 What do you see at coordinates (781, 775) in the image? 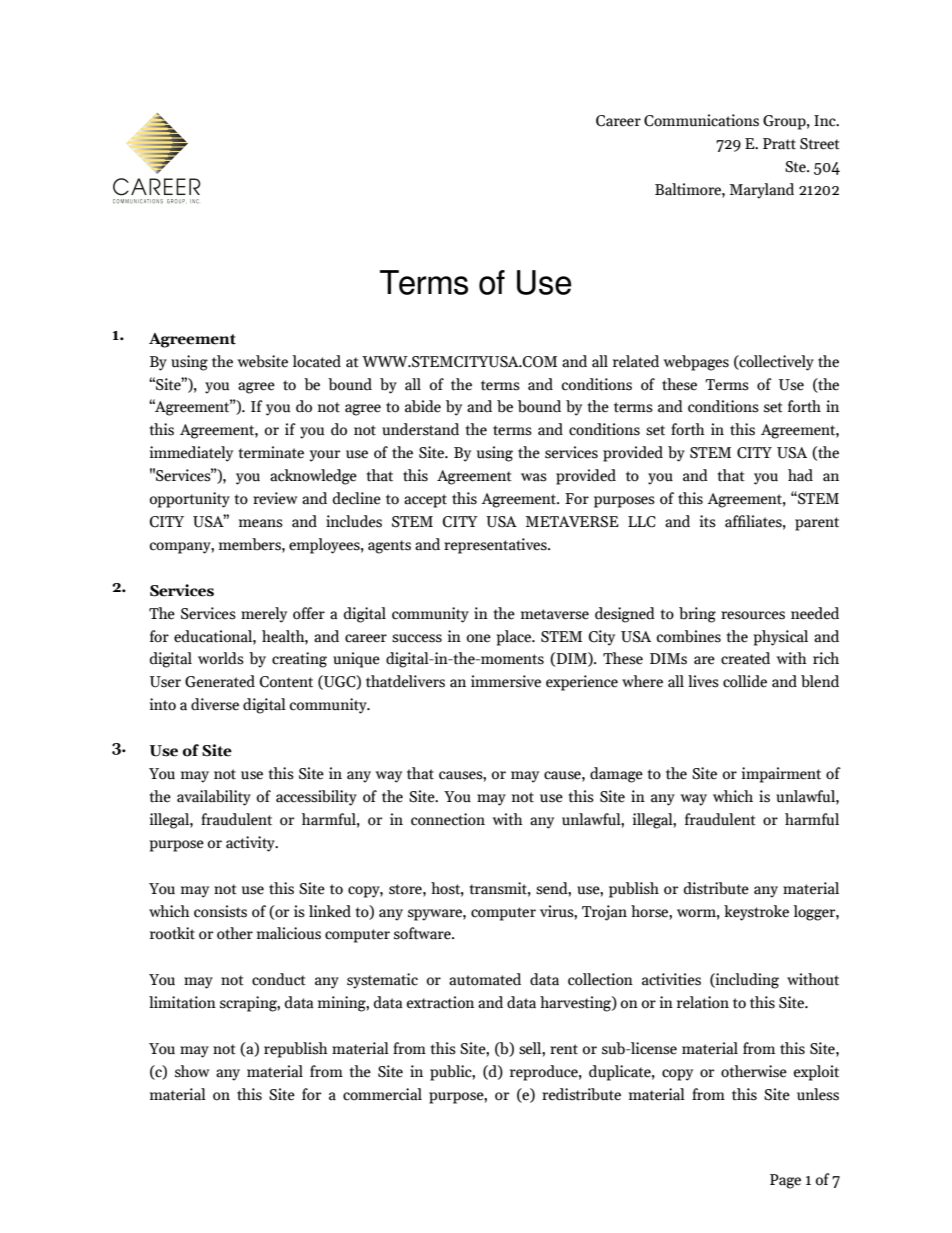
I see `impairment` at bounding box center [781, 775].
